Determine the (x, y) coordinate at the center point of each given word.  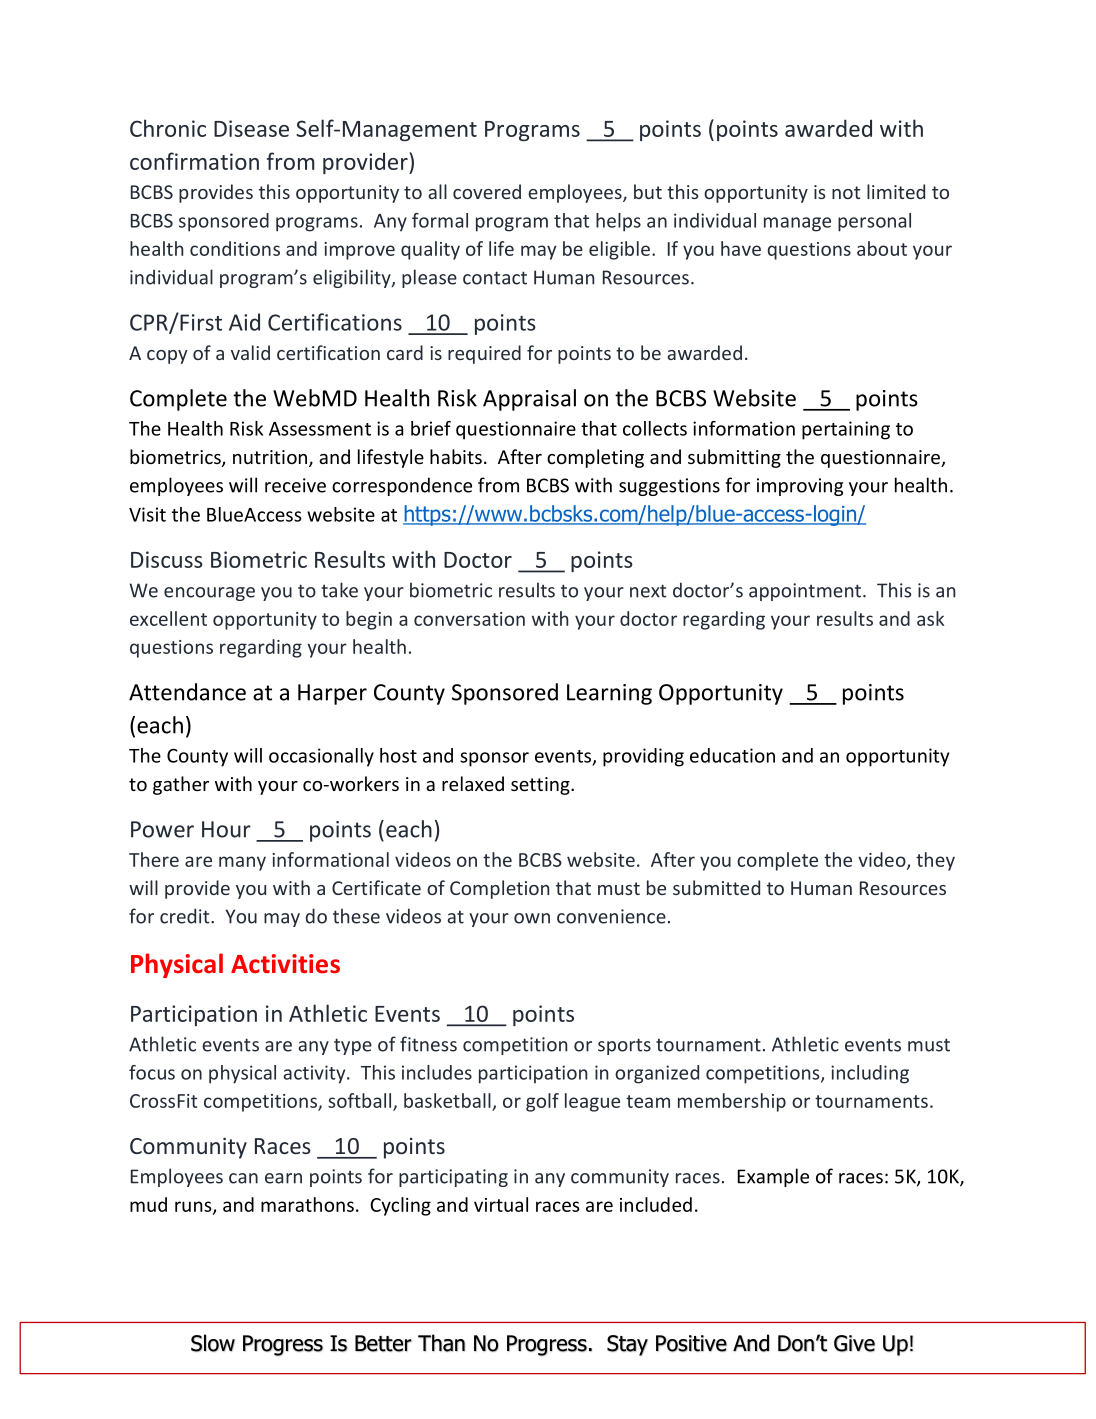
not (846, 192)
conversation (469, 619)
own (532, 918)
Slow (213, 1343)
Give (854, 1343)
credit (186, 916)
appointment (806, 592)
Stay (627, 1345)
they (935, 861)
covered (487, 191)
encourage (209, 594)
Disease (251, 128)
